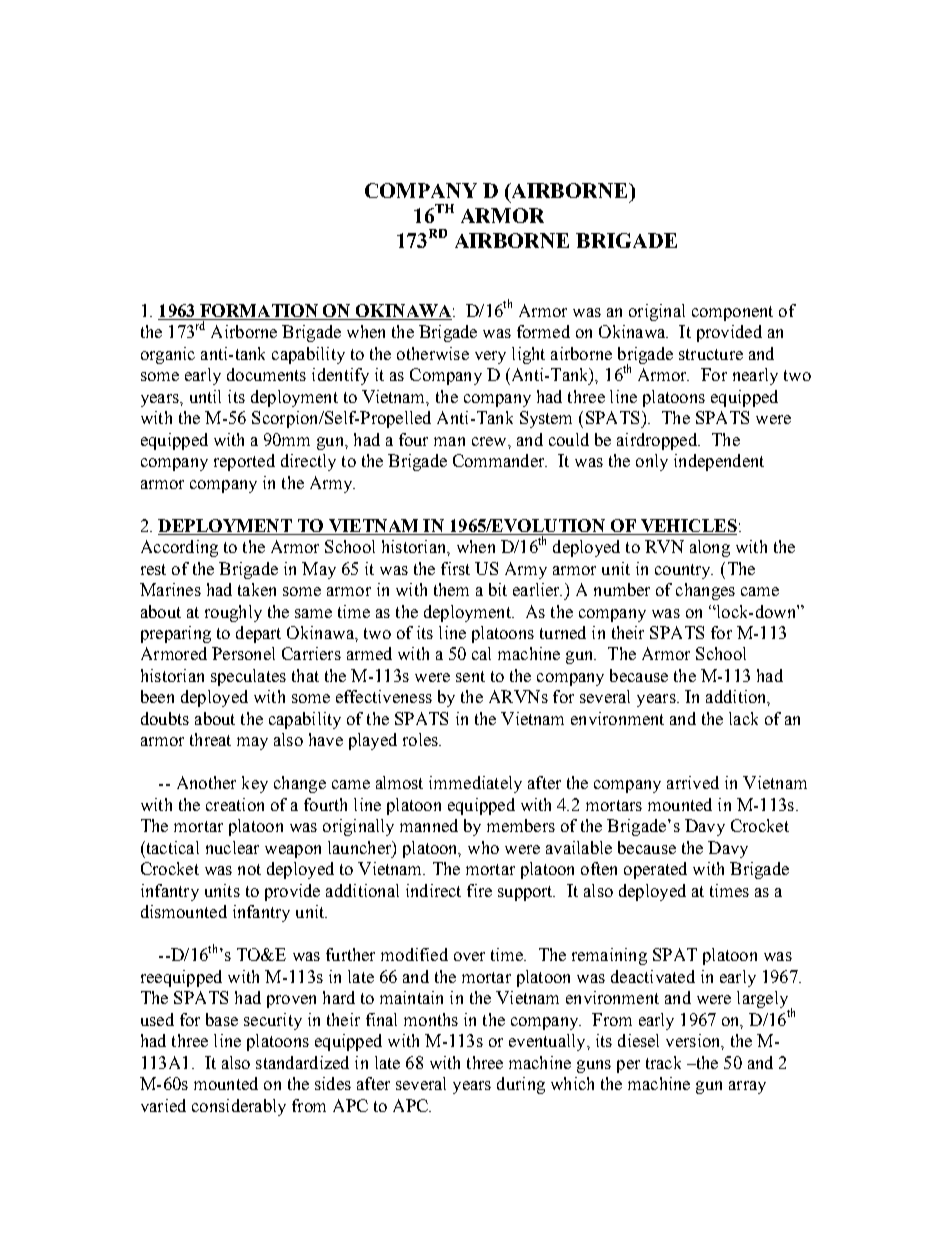 The image size is (952, 1233). I want to click on them, so click(451, 589).
